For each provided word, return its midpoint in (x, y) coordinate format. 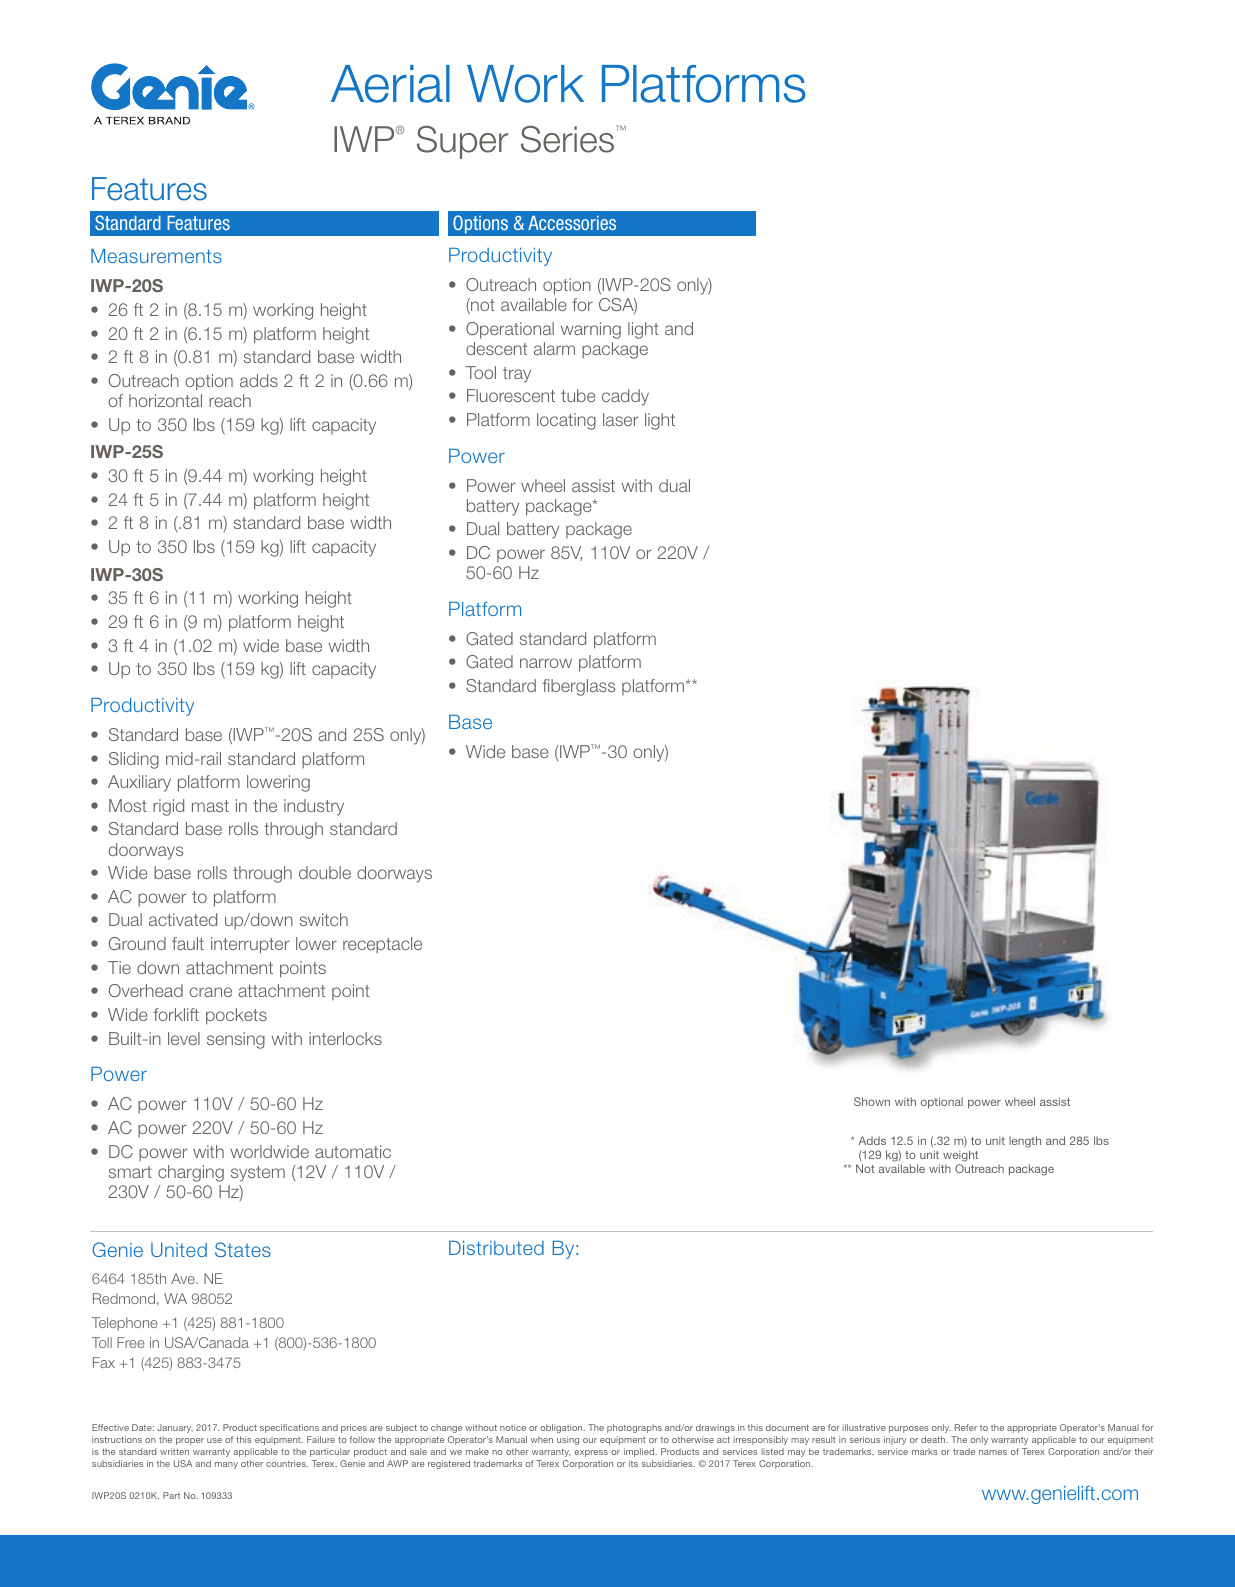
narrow (546, 663)
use (214, 1440)
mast (210, 806)
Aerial (390, 84)
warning (591, 330)
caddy (625, 397)
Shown (872, 1101)
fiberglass (579, 687)
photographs (634, 1428)
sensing (236, 1040)
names (993, 1452)
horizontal (165, 400)
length (1025, 1142)
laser (621, 419)
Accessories (572, 223)
